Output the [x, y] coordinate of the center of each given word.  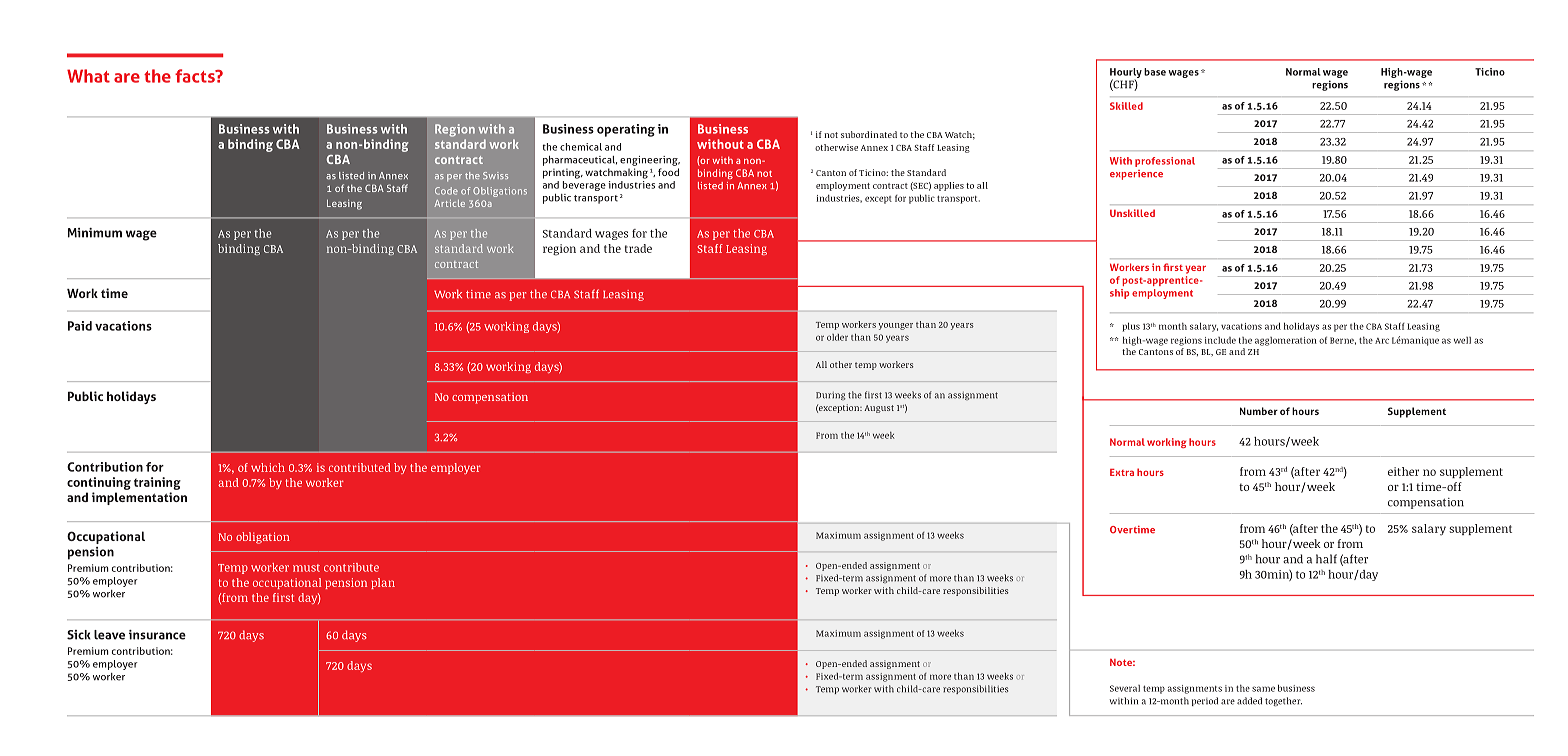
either [1403, 471]
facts [196, 76]
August [879, 409]
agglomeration [1286, 341]
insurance [157, 635]
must [306, 568]
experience [1136, 175]
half [1326, 559]
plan [383, 583]
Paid [80, 326]
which [268, 467]
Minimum [95, 233]
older [837, 337]
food [668, 172]
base [1155, 72]
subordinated [869, 134]
